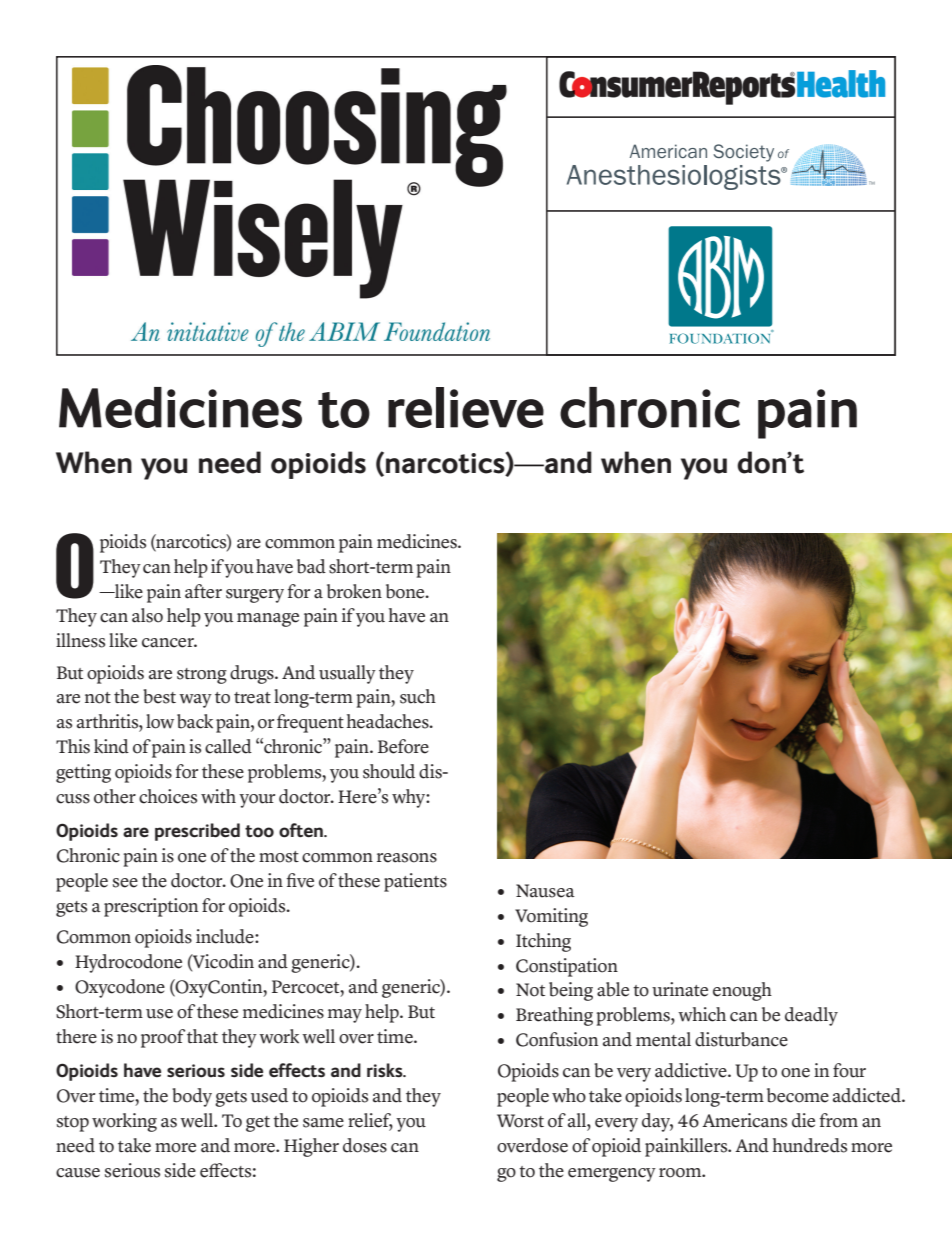  What do you see at coordinates (466, 407) in the screenshot?
I see `relieve` at bounding box center [466, 407].
